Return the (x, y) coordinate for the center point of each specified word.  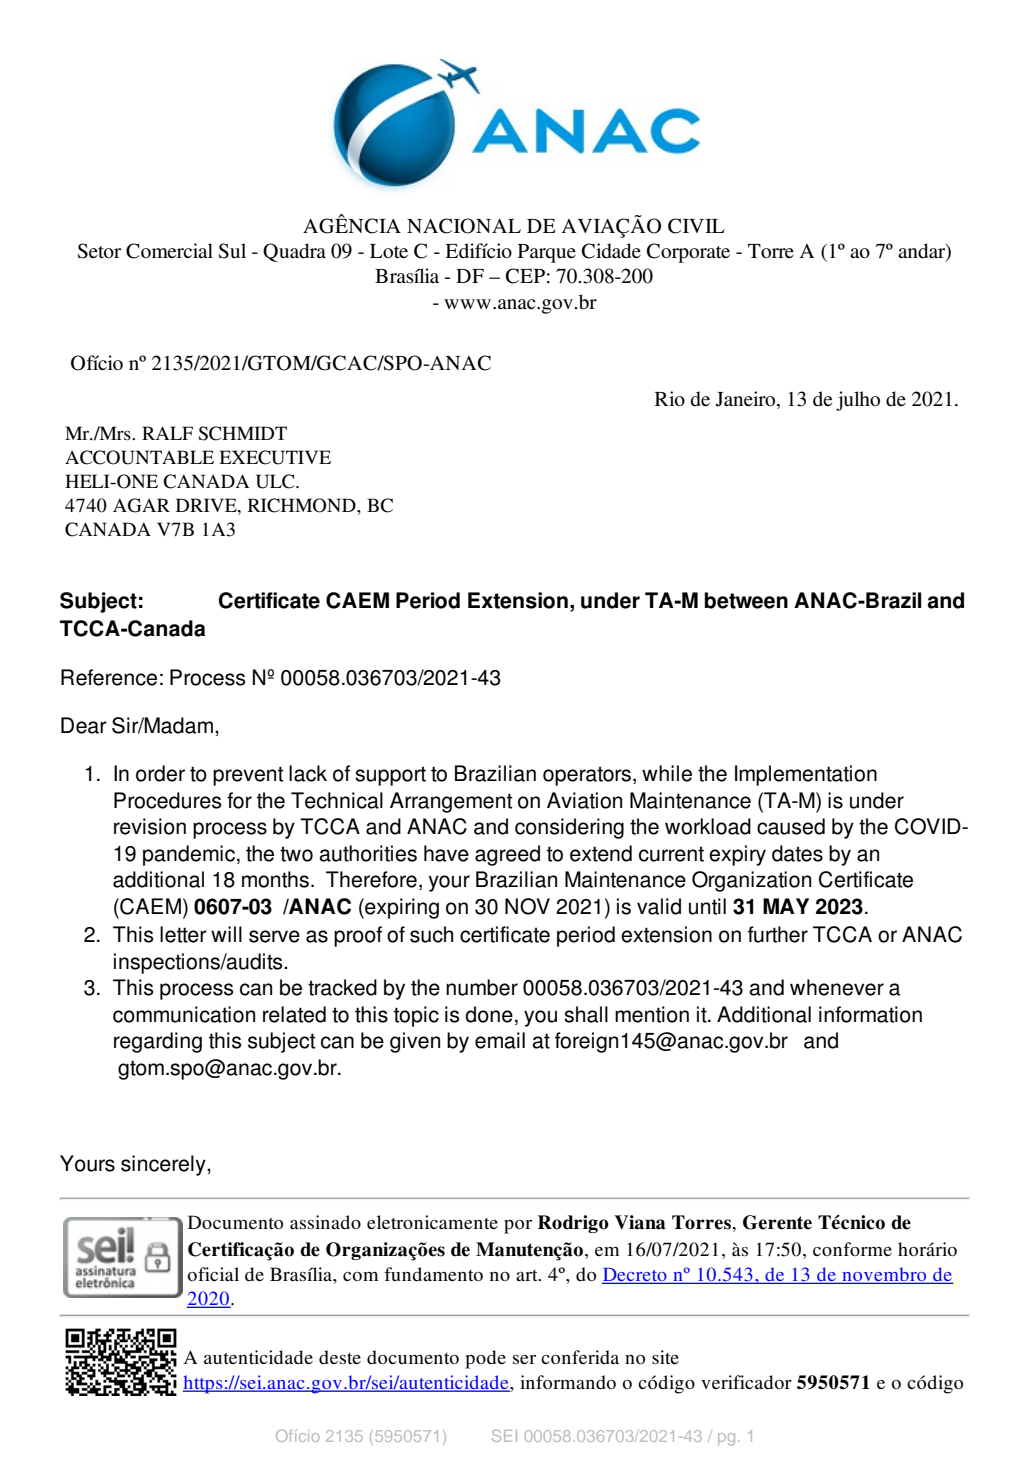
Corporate (688, 253)
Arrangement (451, 802)
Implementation (806, 775)
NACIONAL (464, 226)
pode (485, 1359)
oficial (213, 1274)
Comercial (169, 251)
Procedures (167, 800)
